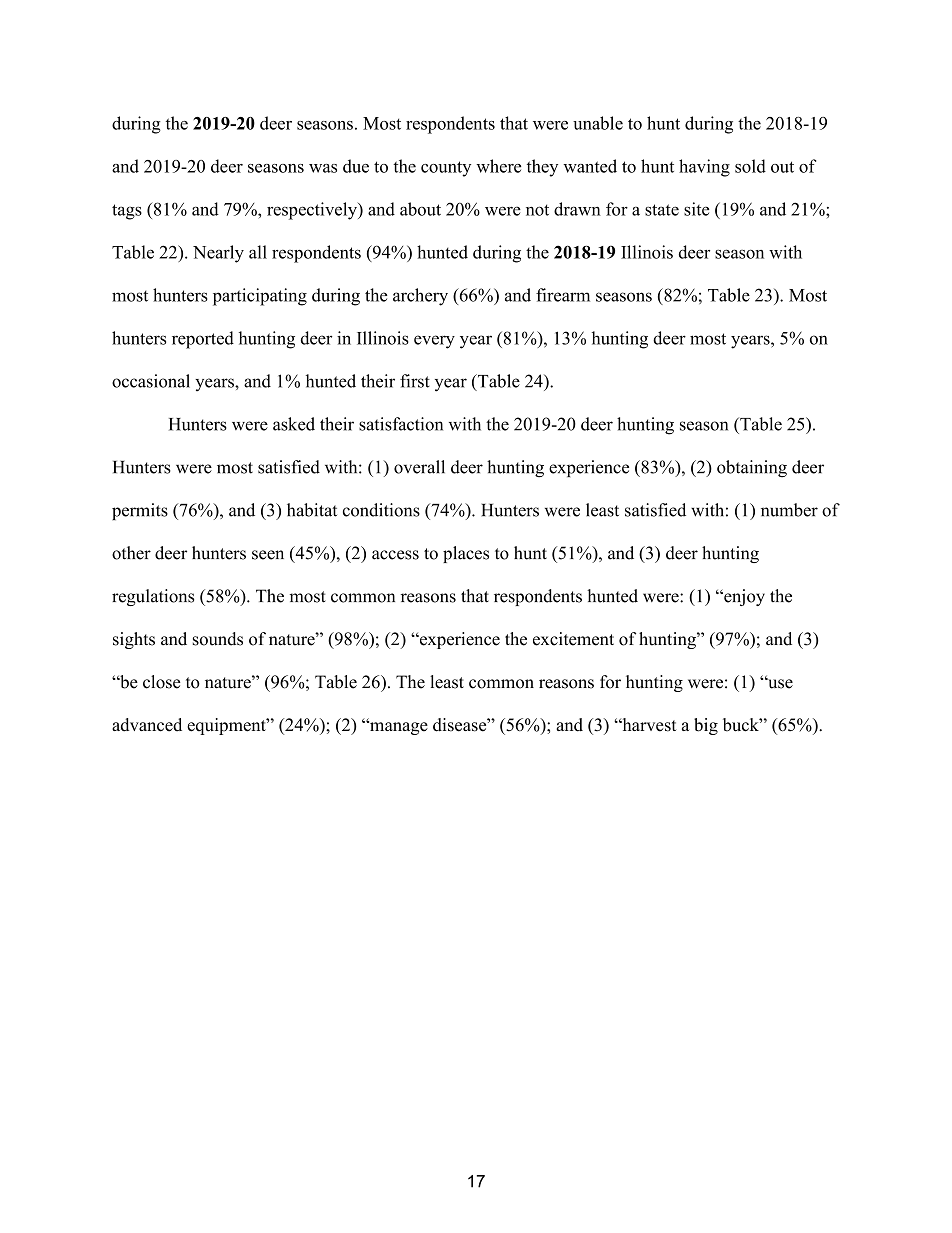 Image resolution: width=952 pixels, height=1233 pixels. What do you see at coordinates (743, 597) in the image?
I see `enjoy` at bounding box center [743, 597].
